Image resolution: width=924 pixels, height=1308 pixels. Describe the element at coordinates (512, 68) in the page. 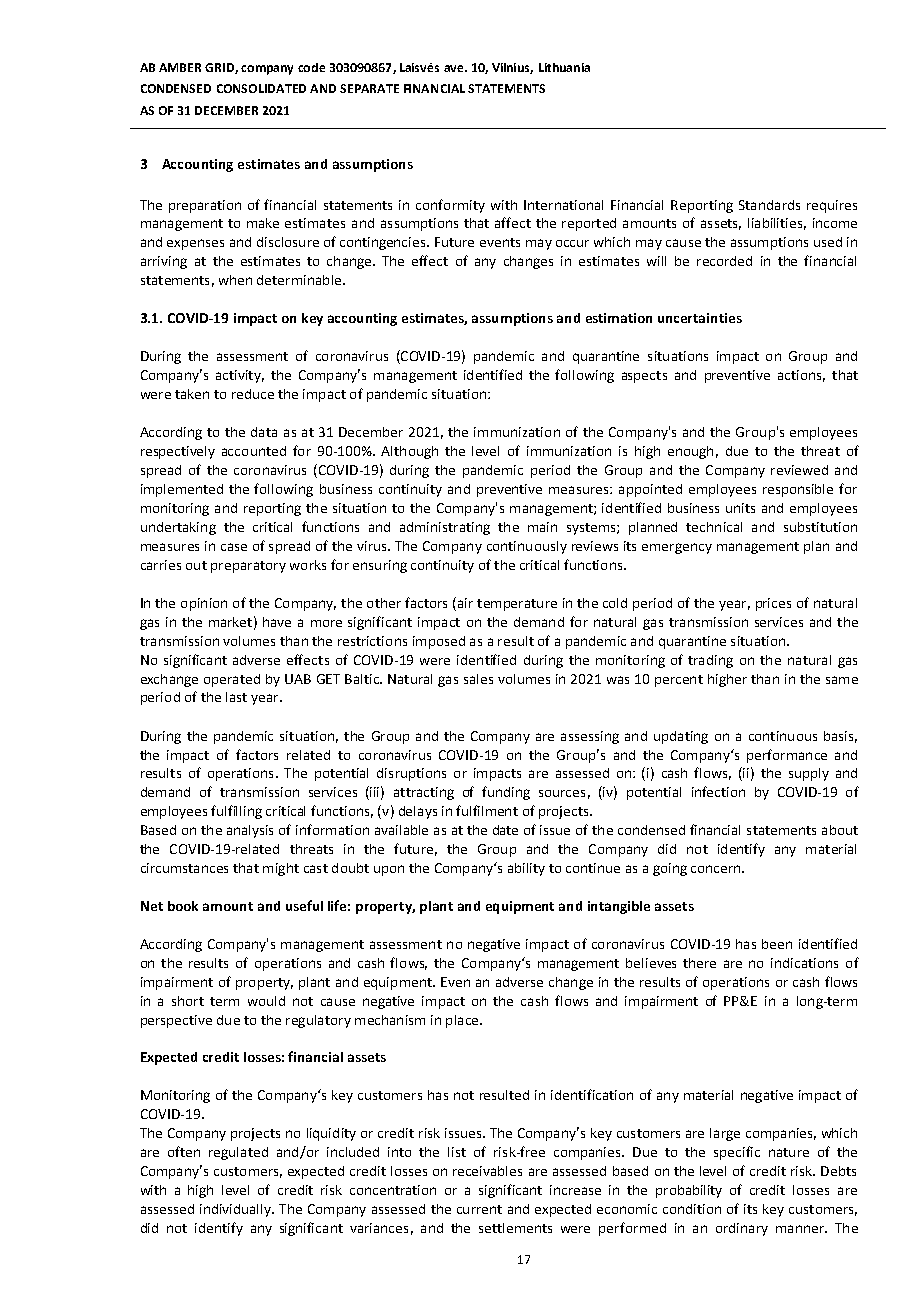

I see `Vilnius` at that location.
